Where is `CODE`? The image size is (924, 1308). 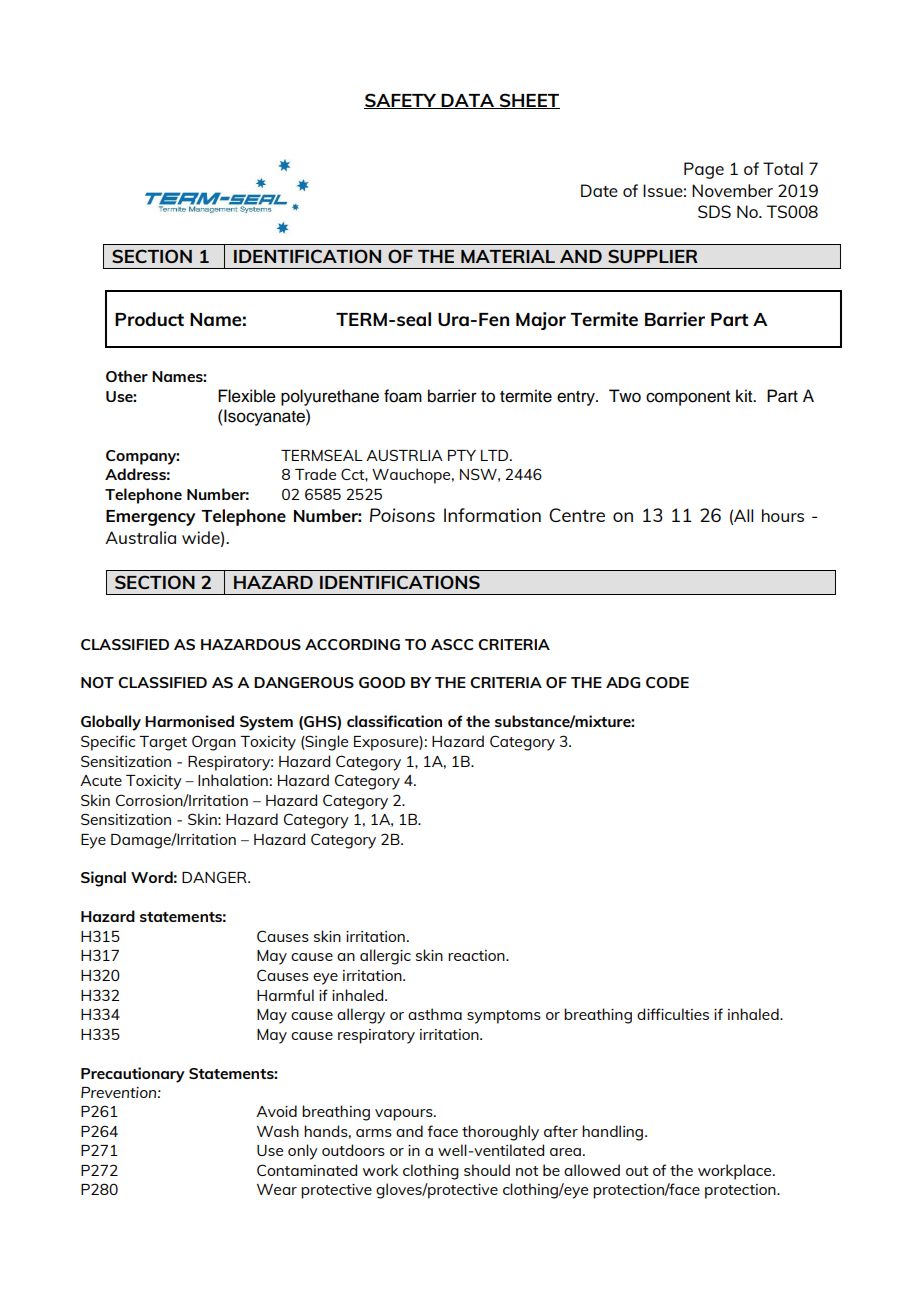
CODE is located at coordinates (667, 682).
